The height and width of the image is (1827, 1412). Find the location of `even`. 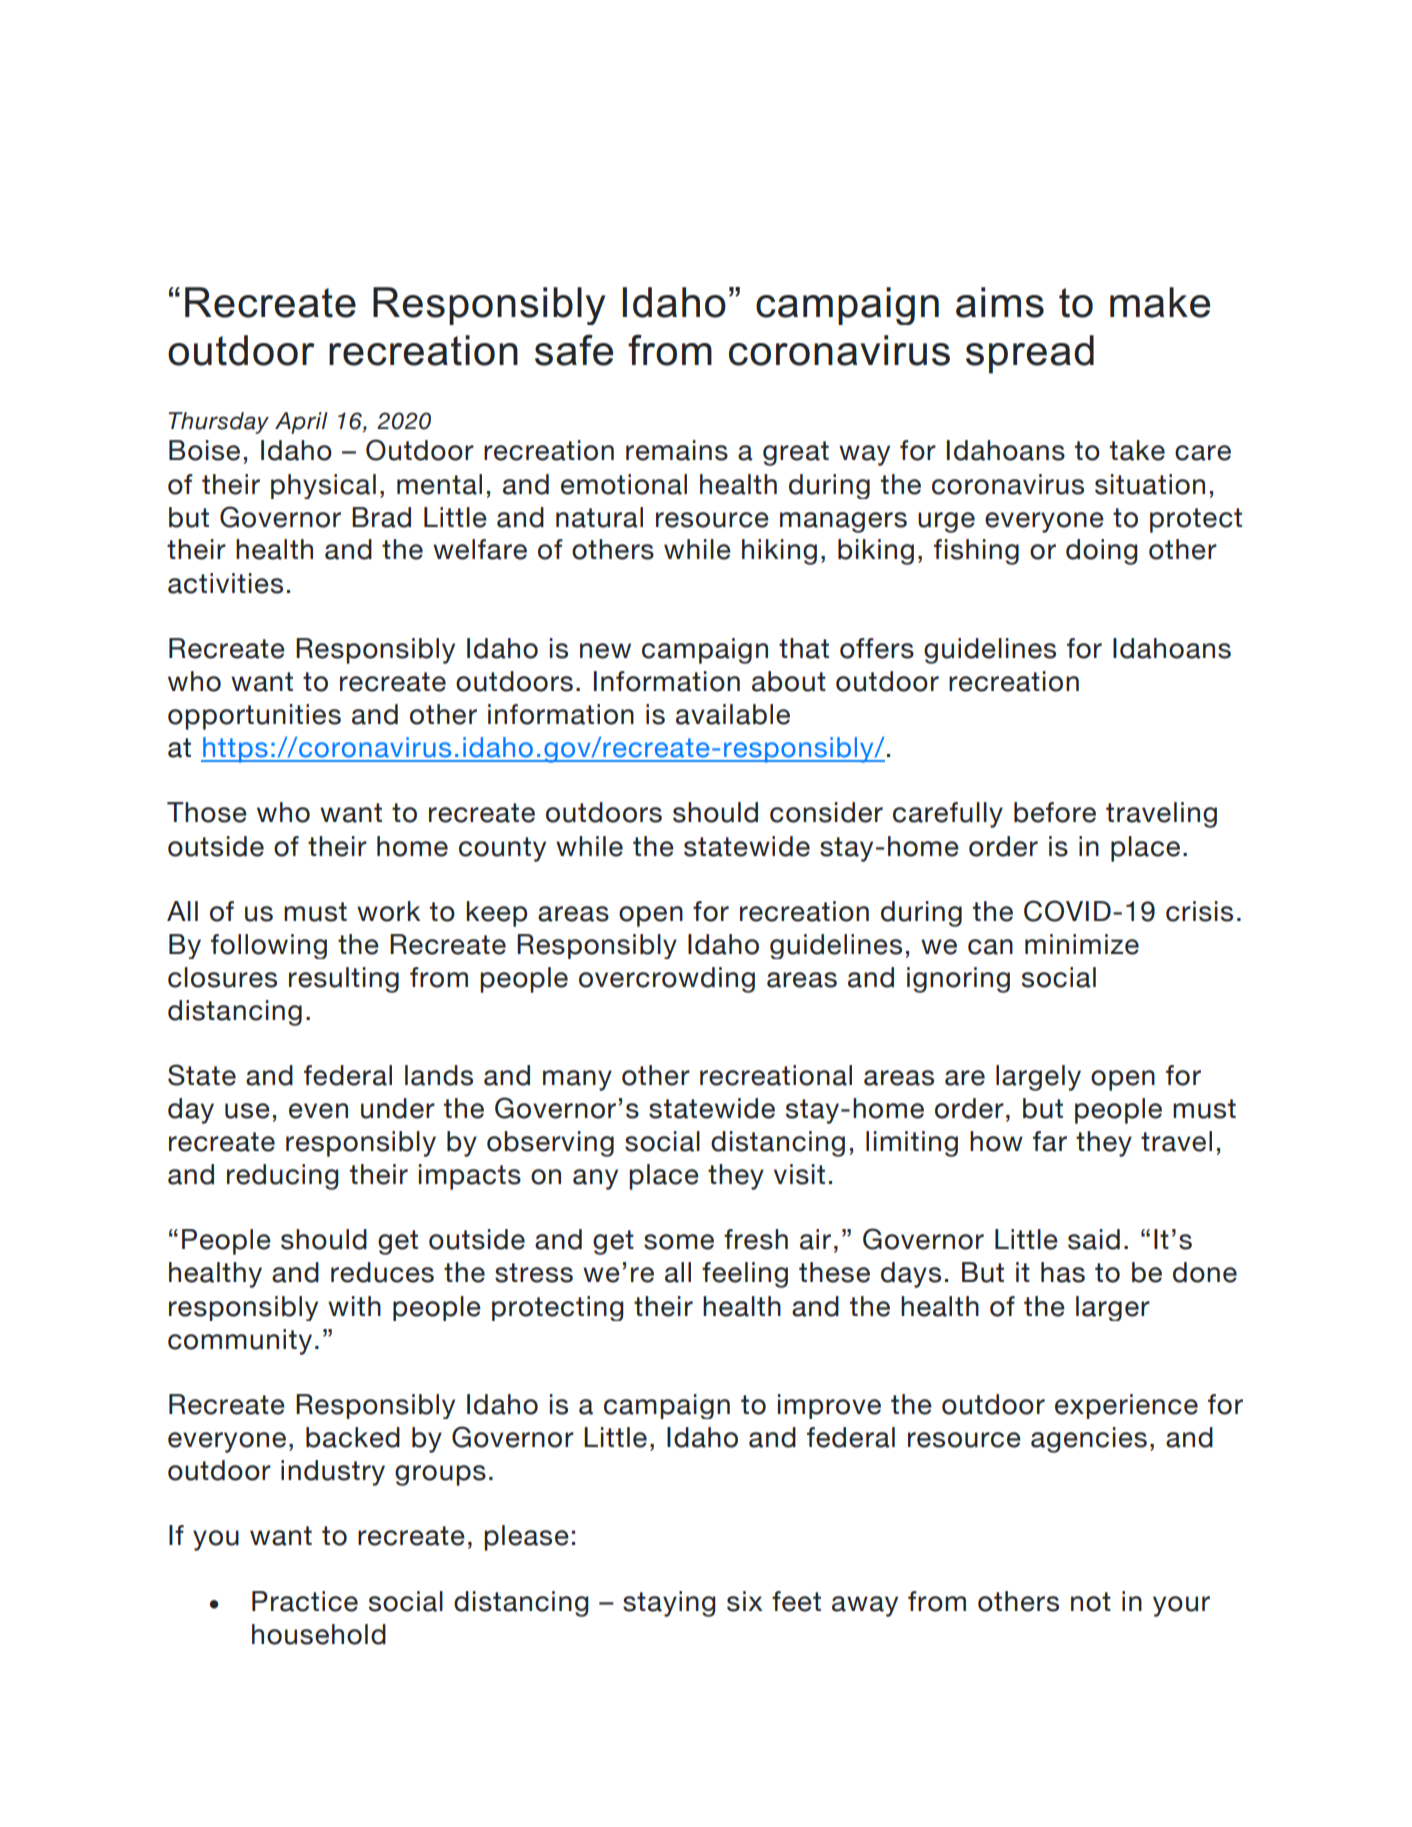

even is located at coordinates (318, 1111).
